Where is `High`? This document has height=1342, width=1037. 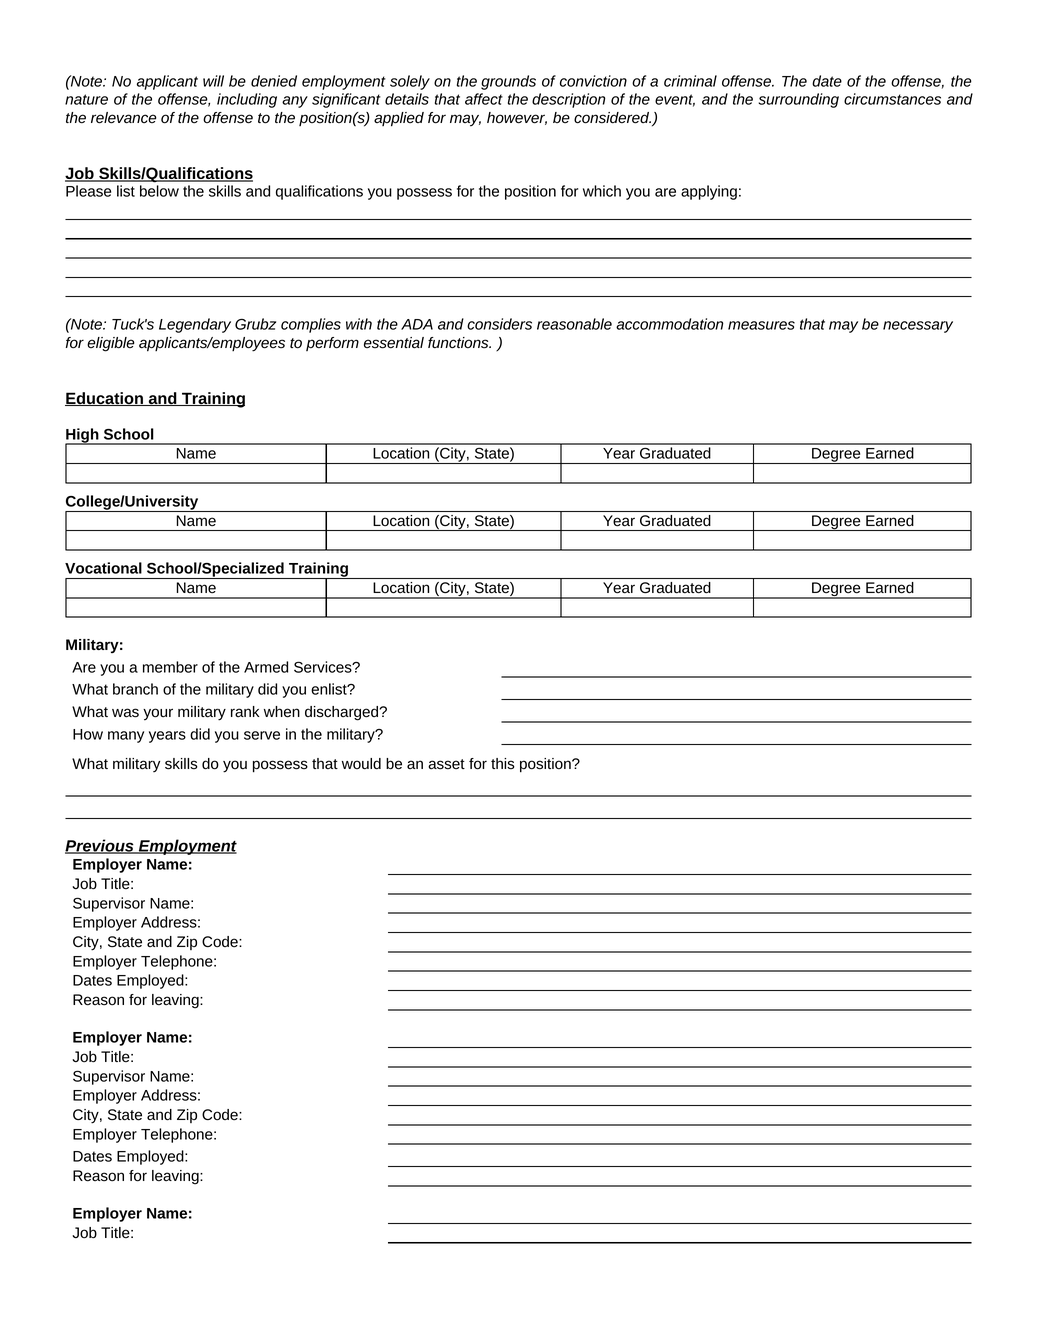 High is located at coordinates (83, 436).
